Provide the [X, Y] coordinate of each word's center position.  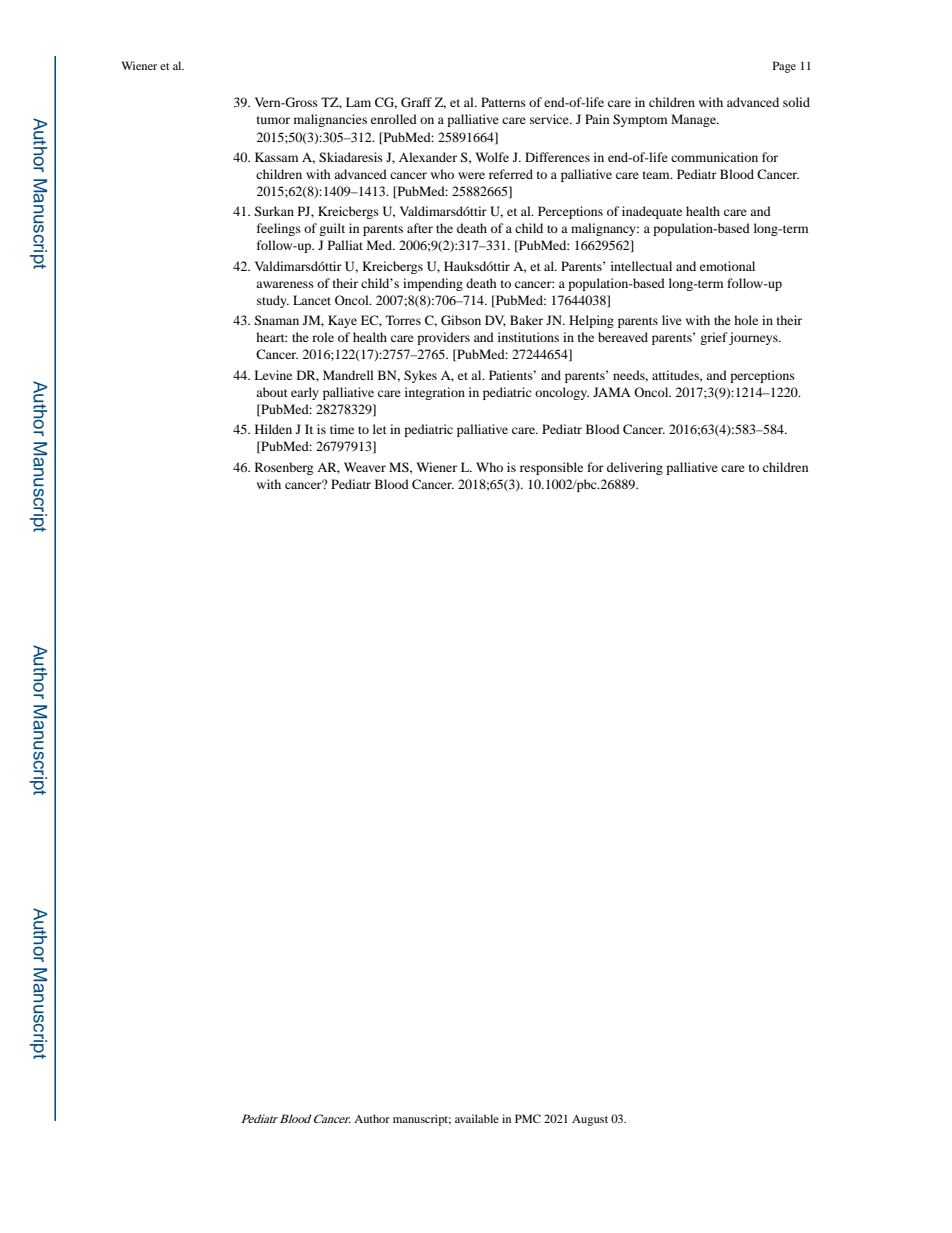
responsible [551, 468]
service [550, 119]
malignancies [330, 120]
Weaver [365, 467]
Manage [694, 120]
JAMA [612, 392]
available [477, 1118]
